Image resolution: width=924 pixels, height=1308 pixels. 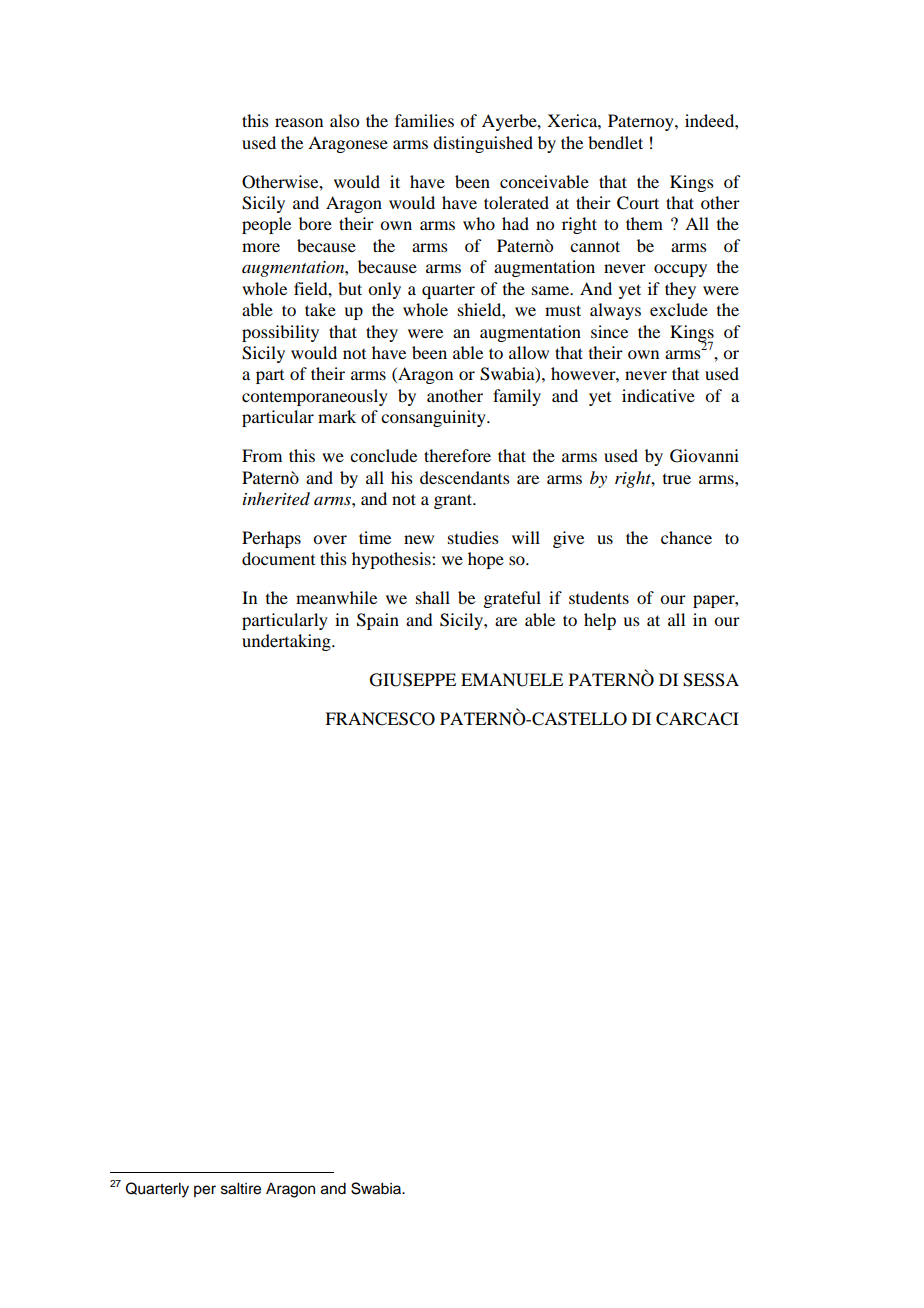 I want to click on undertaking, so click(x=287, y=642).
